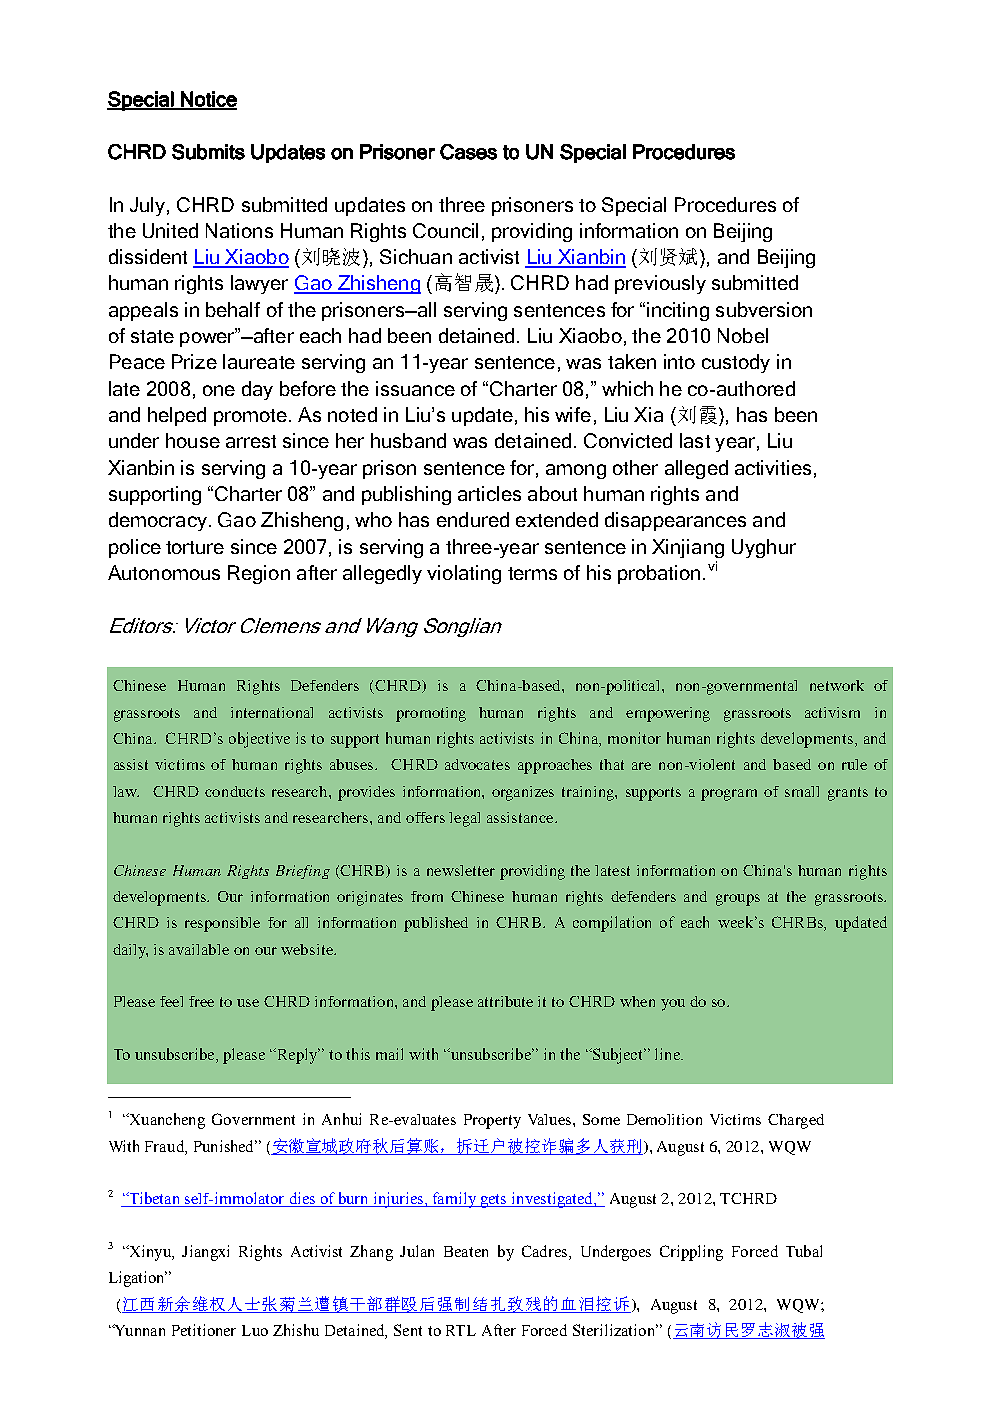 Image resolution: width=1004 pixels, height=1420 pixels. What do you see at coordinates (204, 1330) in the screenshot?
I see `Petitioner` at bounding box center [204, 1330].
